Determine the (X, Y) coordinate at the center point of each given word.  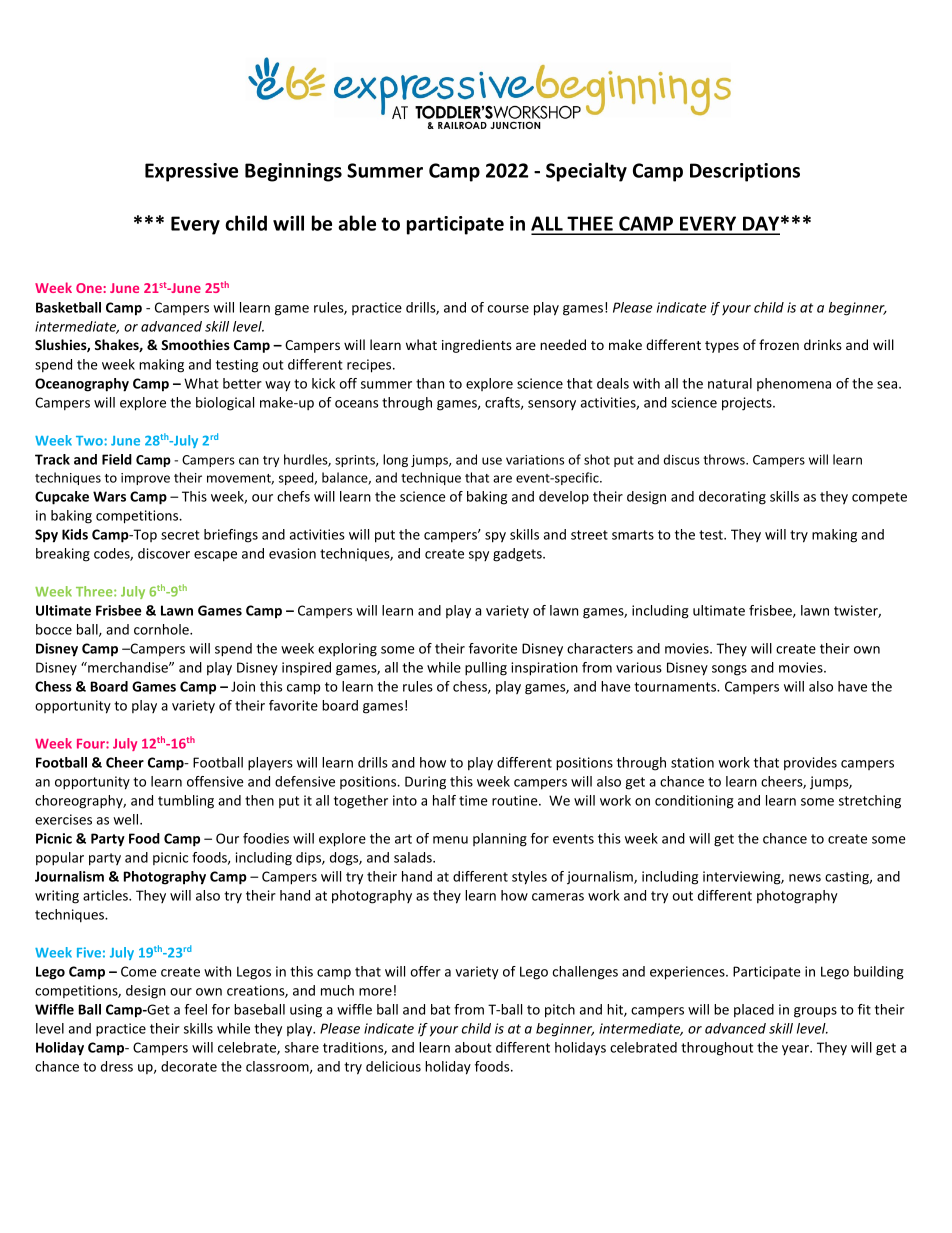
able (357, 223)
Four (92, 744)
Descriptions (745, 172)
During (425, 783)
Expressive (191, 172)
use (492, 461)
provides (810, 764)
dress (117, 1066)
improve (145, 479)
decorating (732, 498)
